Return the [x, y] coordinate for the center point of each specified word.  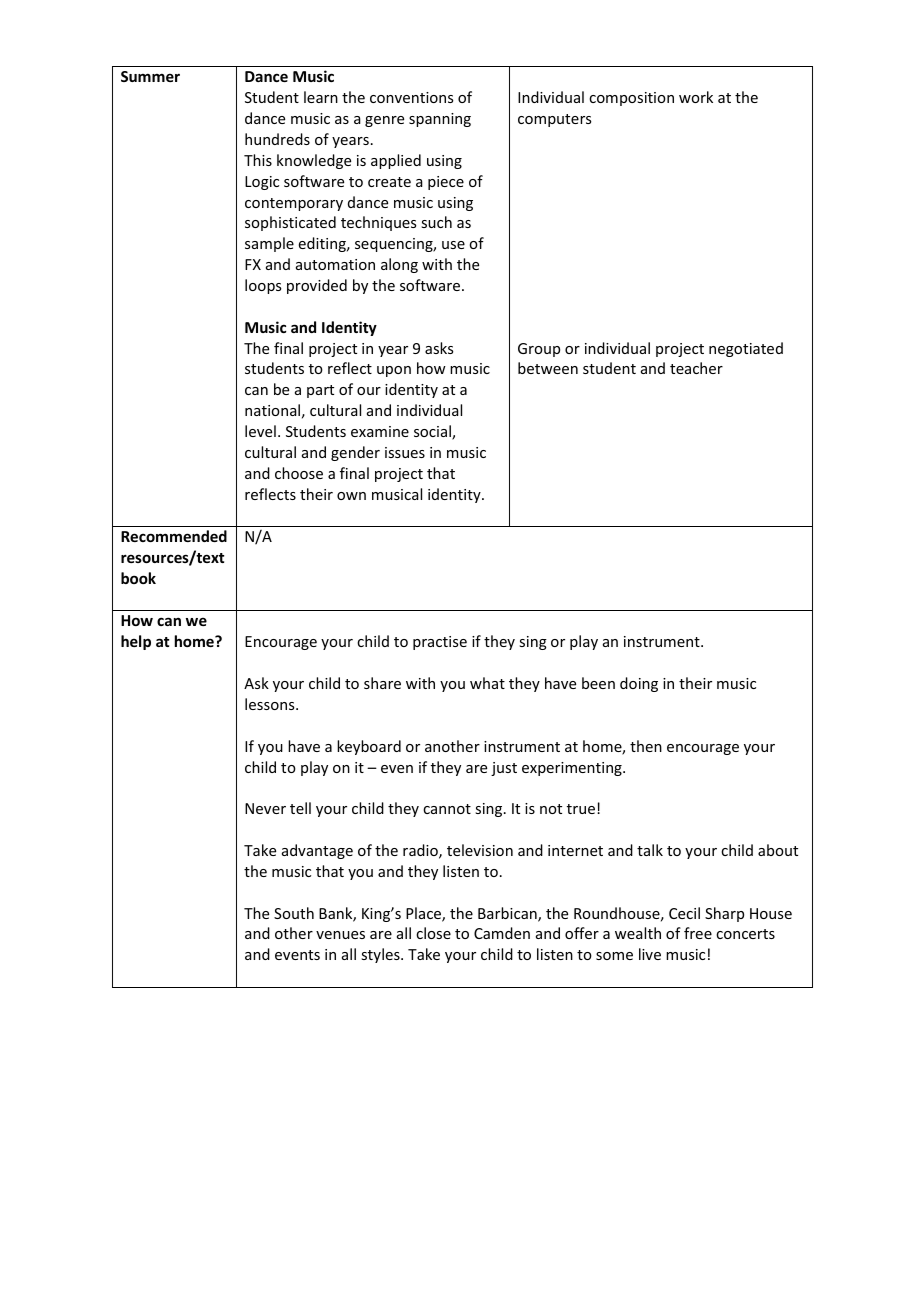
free [698, 933]
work [696, 97]
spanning [440, 120]
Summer [150, 76]
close [433, 933]
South [294, 913]
